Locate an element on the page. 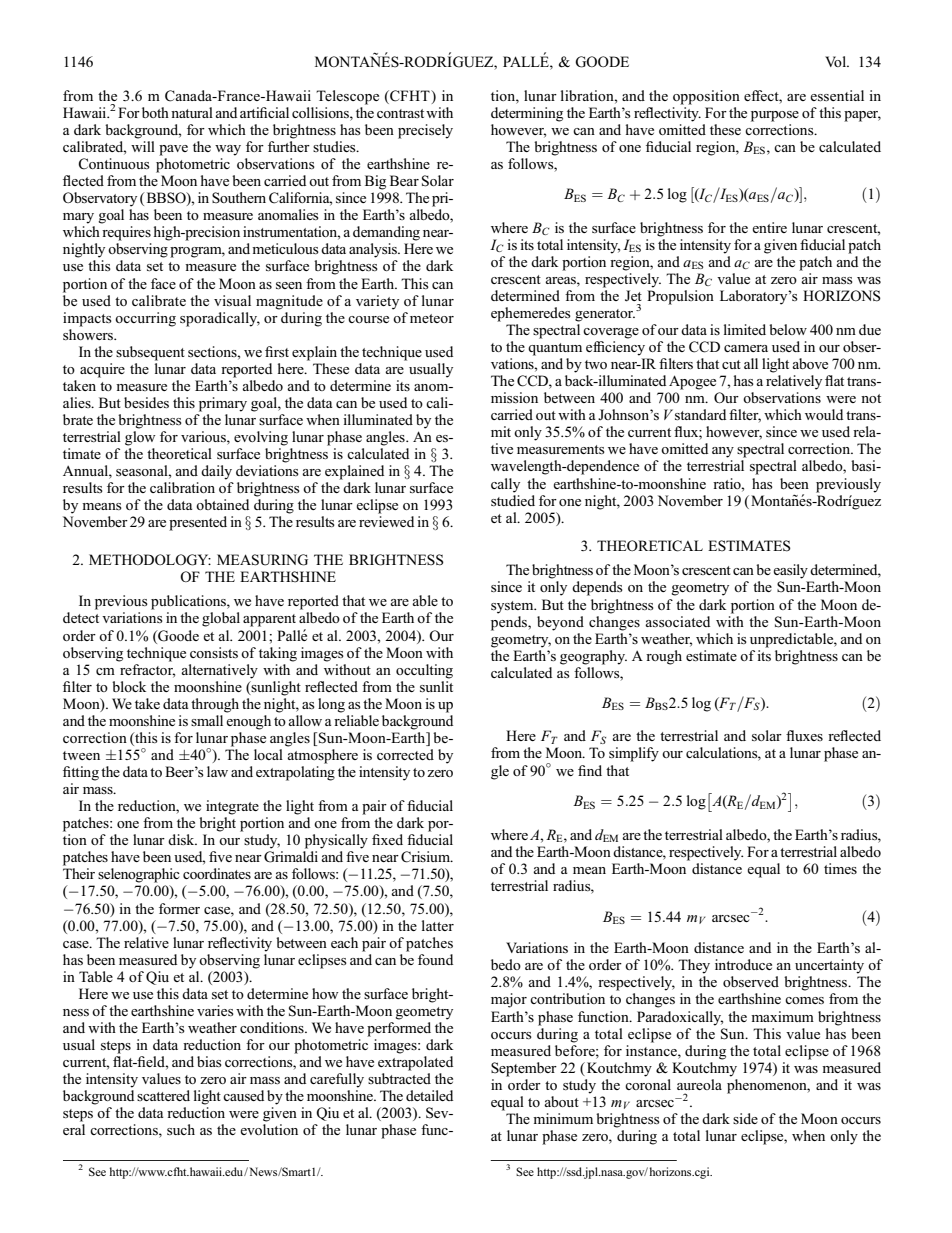  subsequent is located at coordinates (150, 353).
